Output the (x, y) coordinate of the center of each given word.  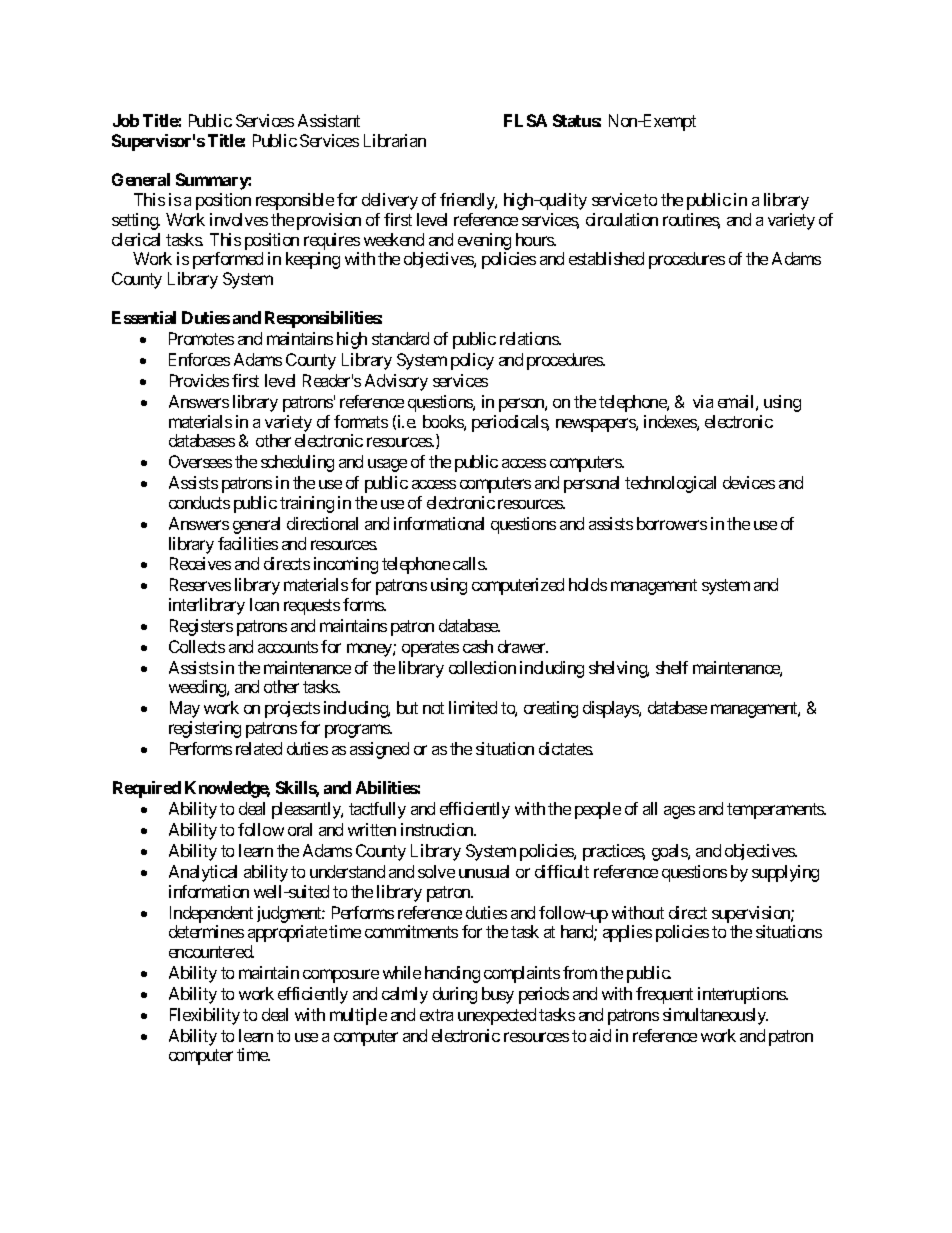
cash (478, 646)
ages (679, 812)
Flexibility (205, 1016)
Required (147, 789)
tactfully (377, 810)
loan (264, 604)
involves (239, 219)
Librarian (395, 140)
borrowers (672, 523)
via (703, 401)
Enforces (199, 359)
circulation (622, 219)
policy (472, 361)
